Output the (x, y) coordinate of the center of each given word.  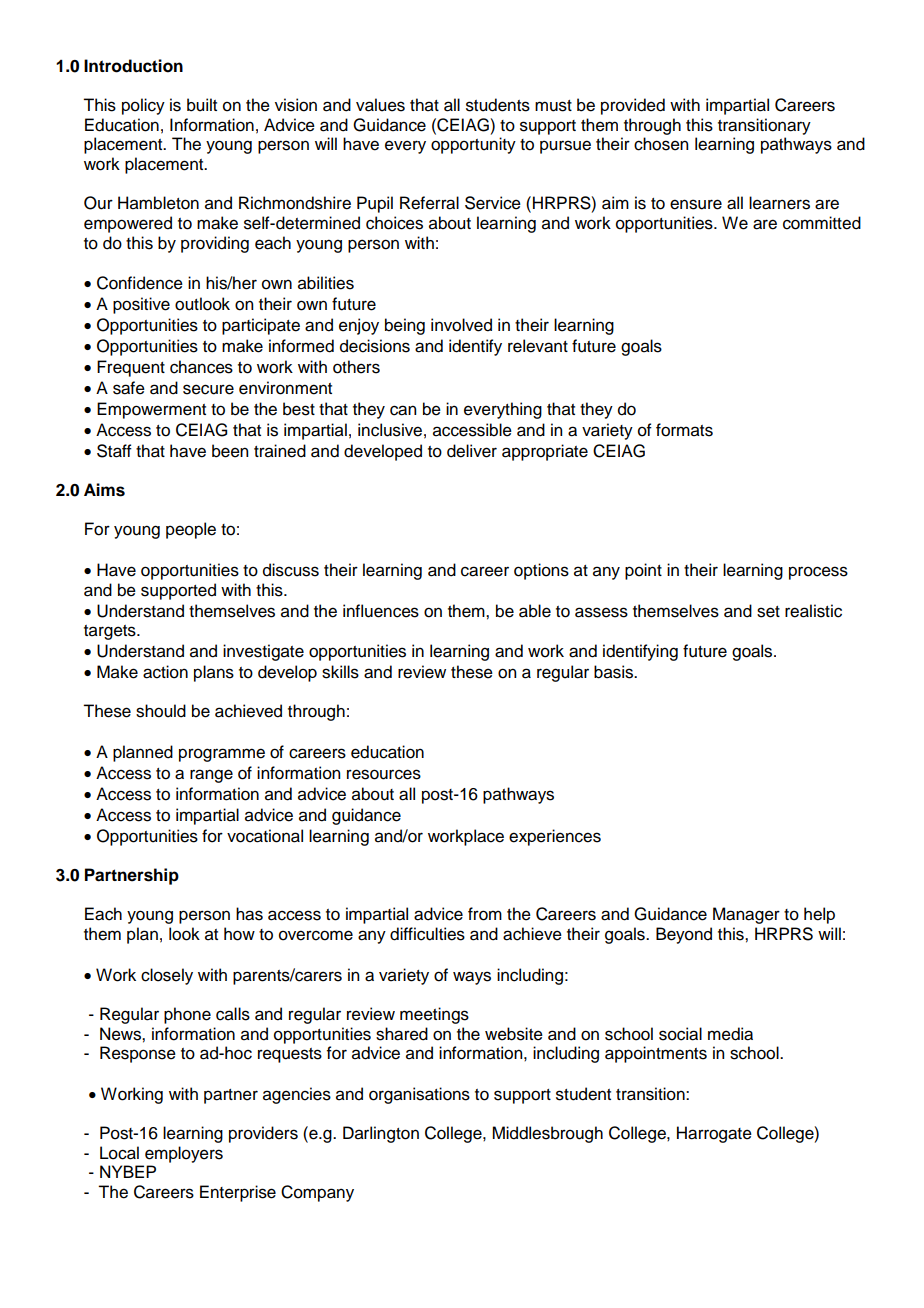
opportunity (473, 145)
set (768, 612)
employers (184, 1154)
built (202, 105)
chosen (661, 144)
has (249, 914)
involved (461, 325)
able (535, 611)
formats (684, 430)
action (165, 672)
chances (201, 367)
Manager (746, 915)
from (485, 914)
